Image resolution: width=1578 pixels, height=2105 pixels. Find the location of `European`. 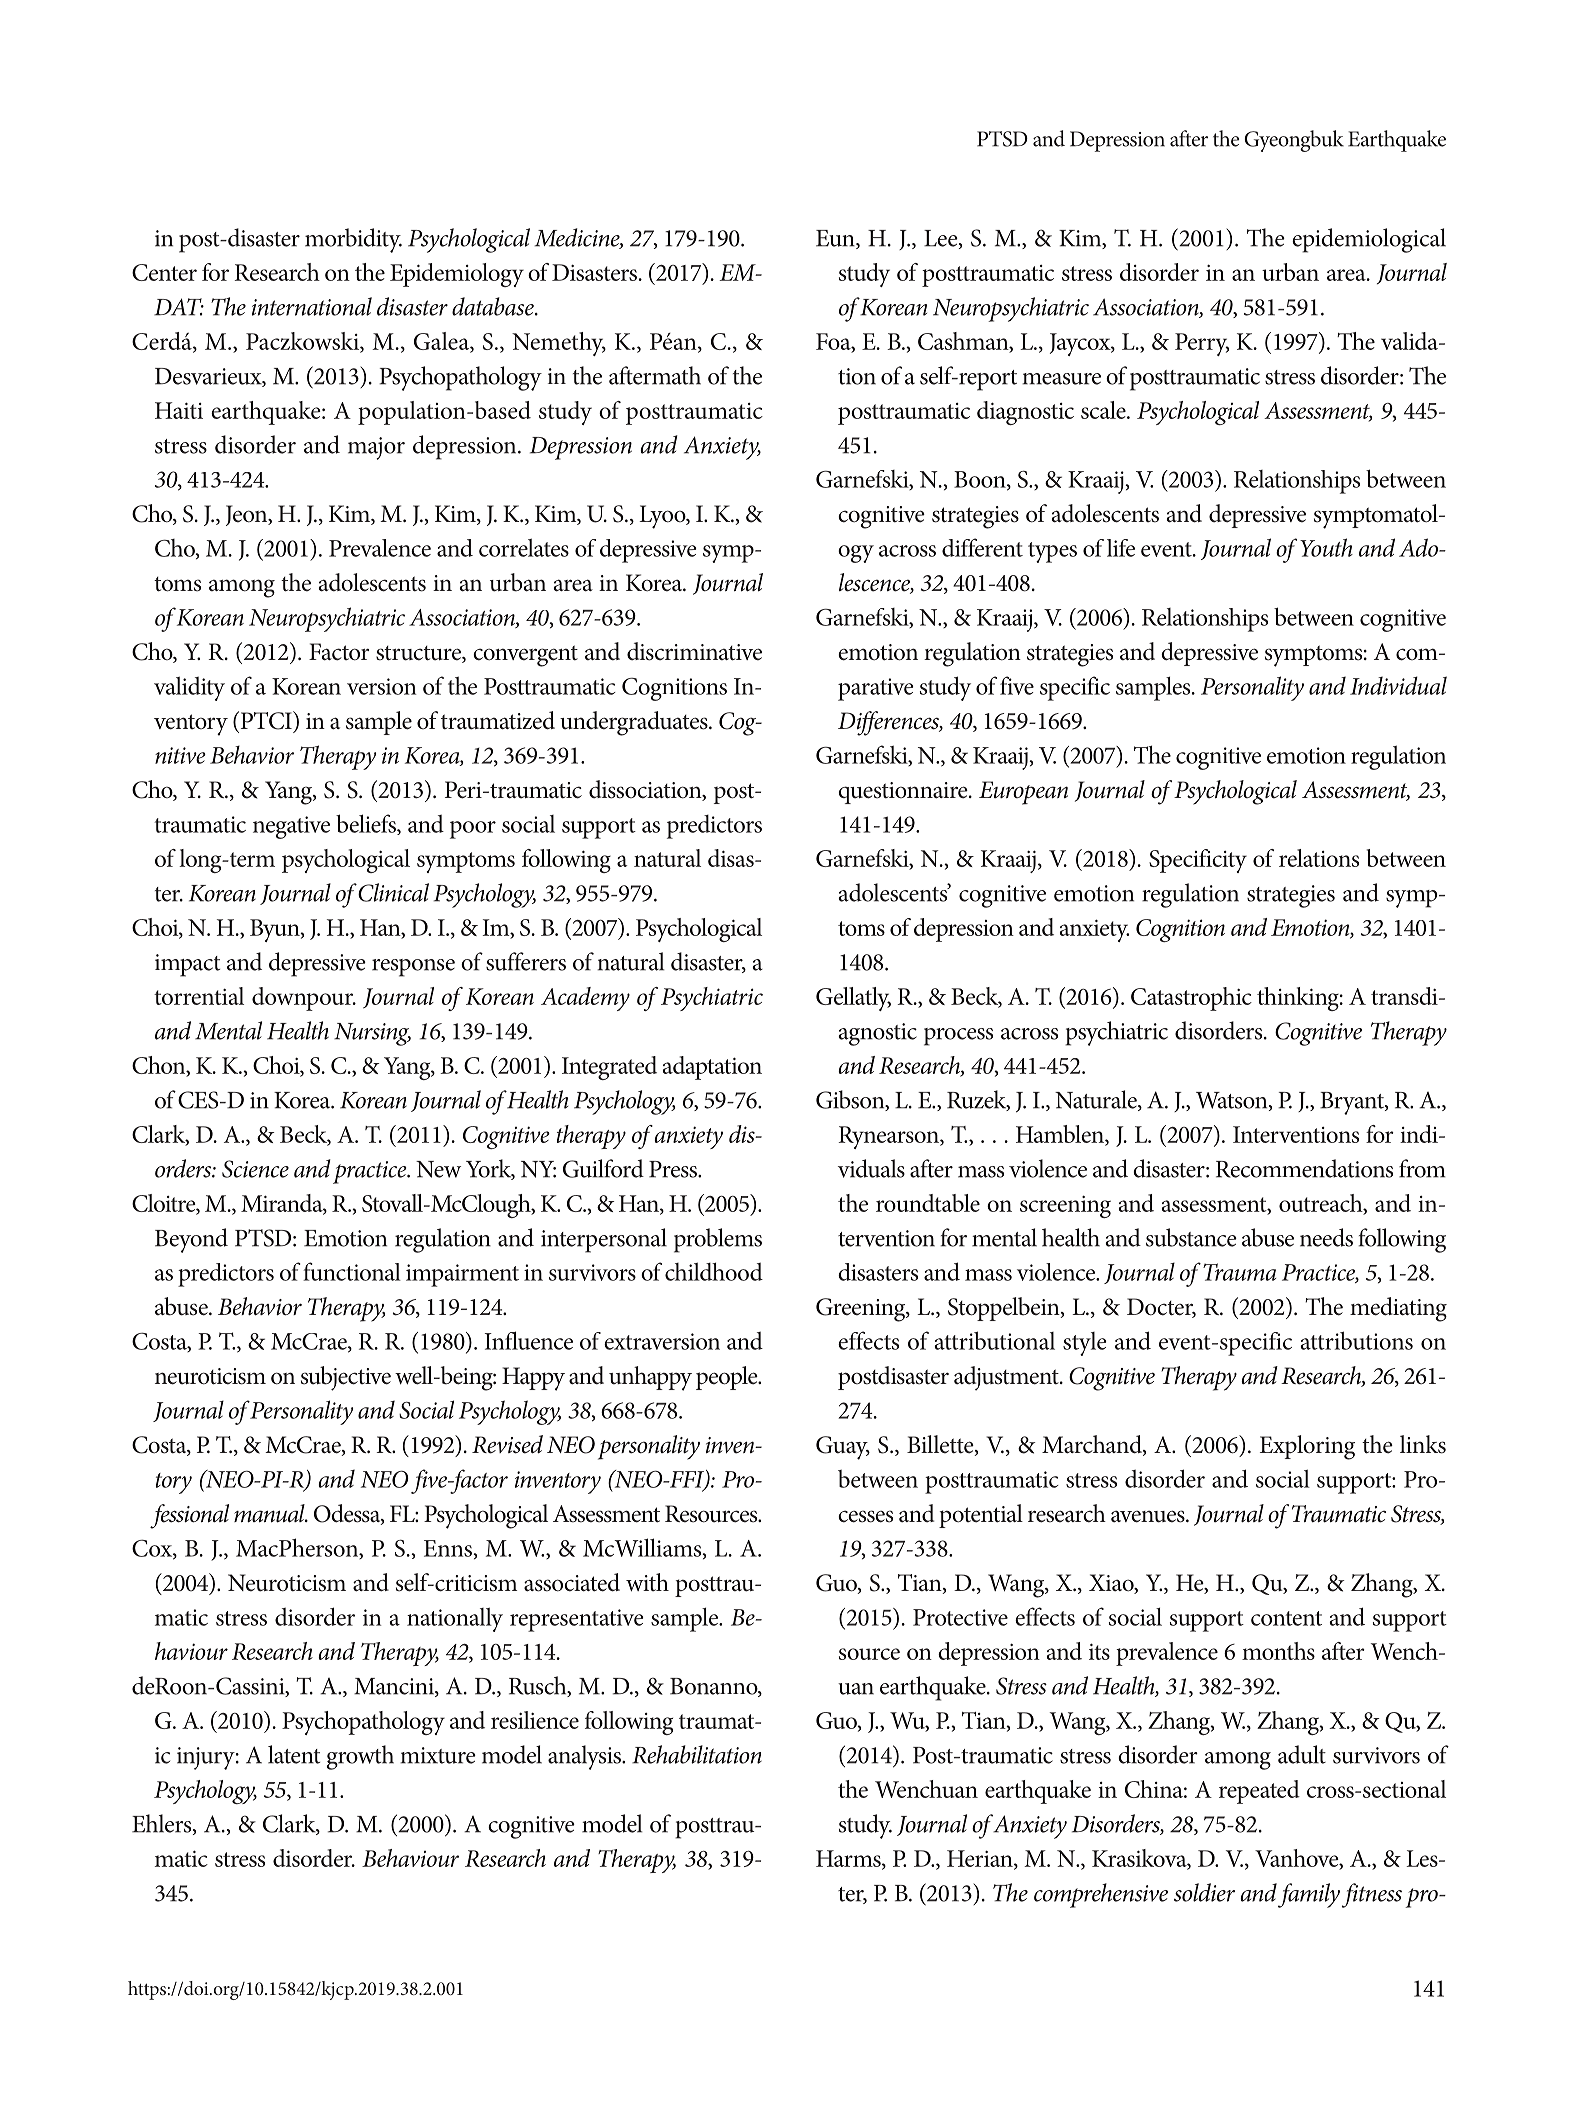

European is located at coordinates (1023, 793).
